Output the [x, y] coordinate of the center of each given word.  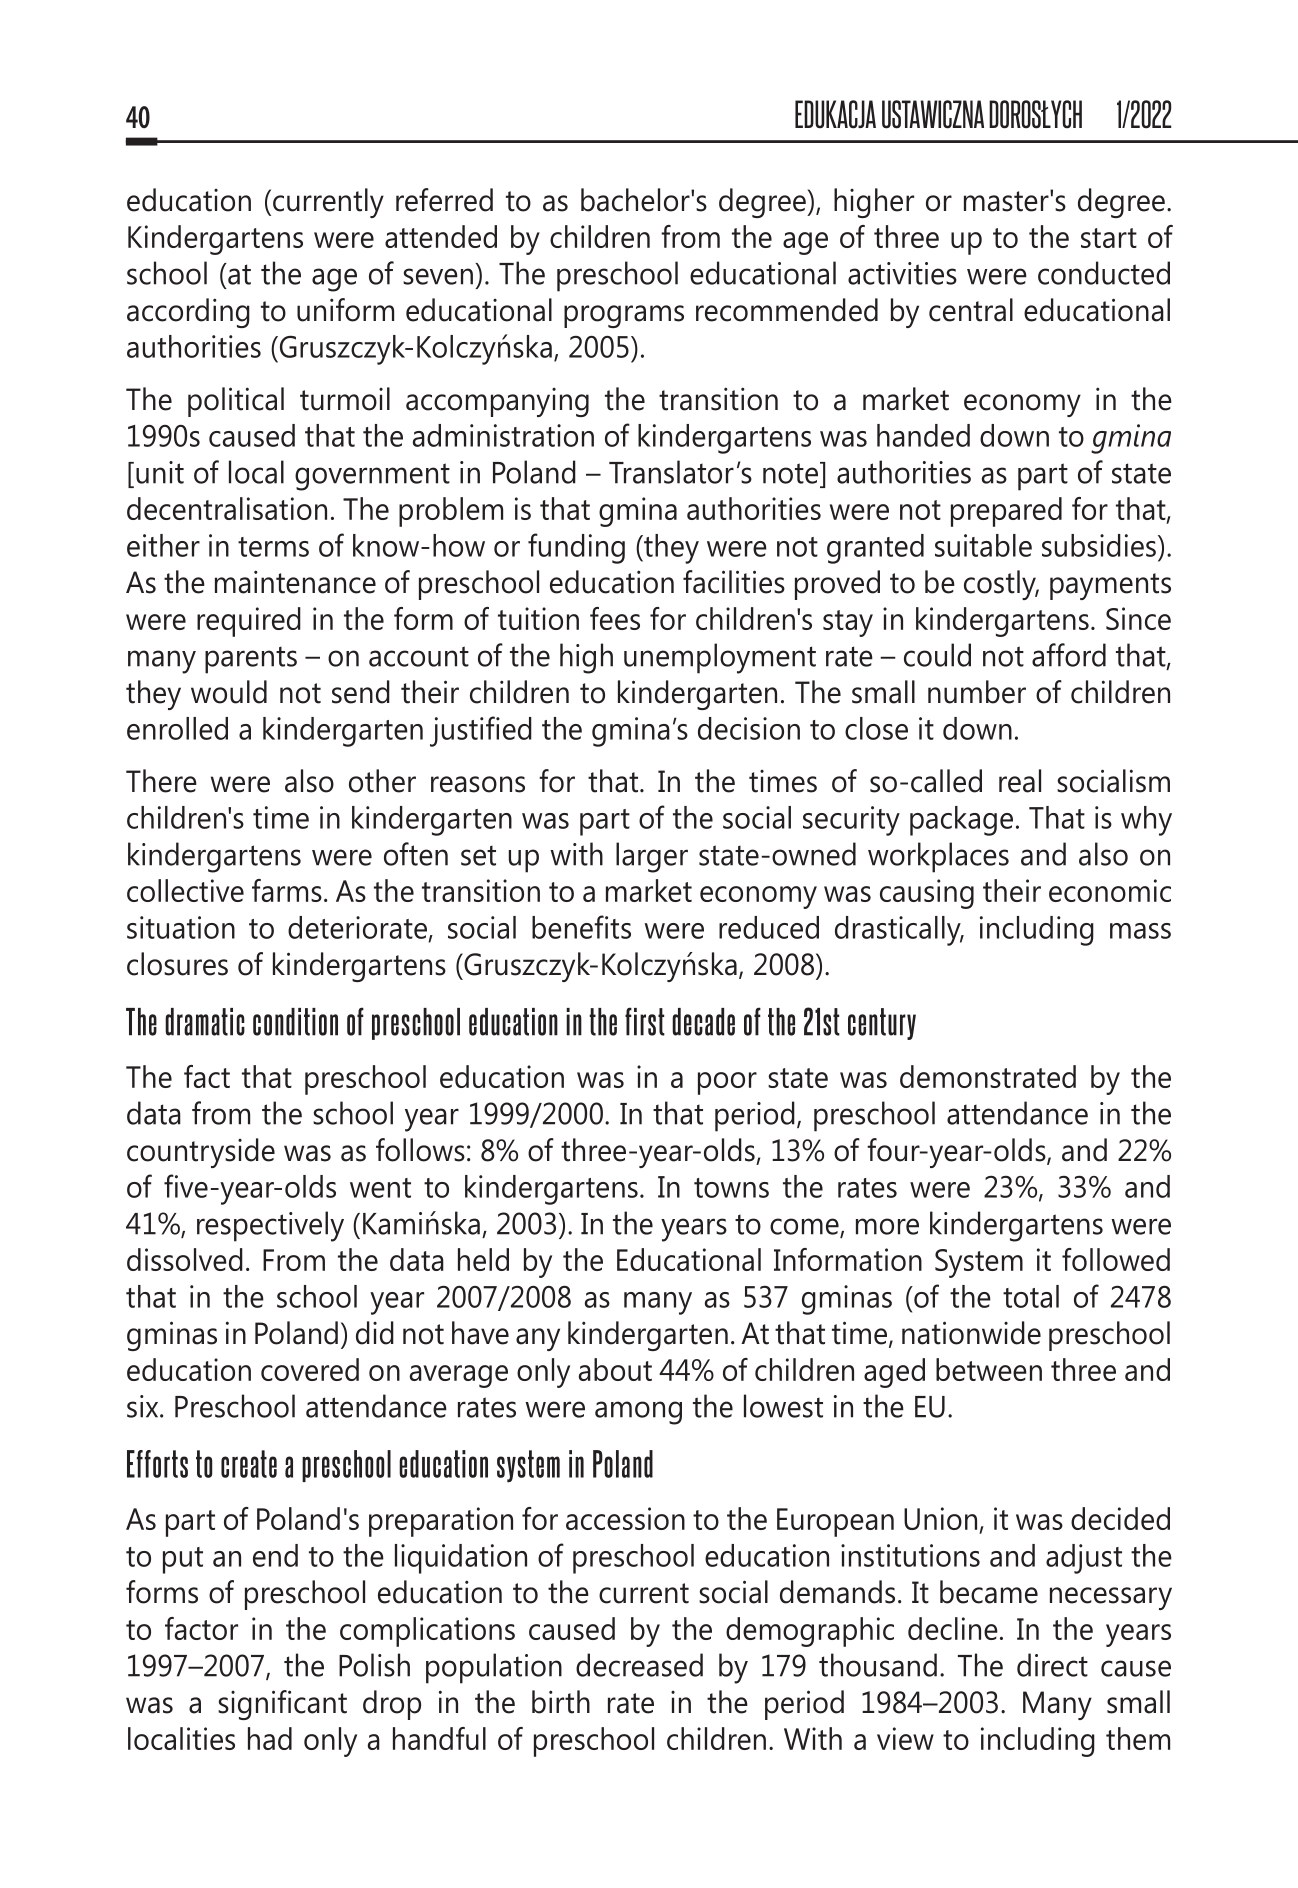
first [645, 1021]
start [1109, 238]
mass [1140, 931]
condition [295, 1022]
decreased [639, 1665]
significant [282, 1705]
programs [624, 316]
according [188, 313]
